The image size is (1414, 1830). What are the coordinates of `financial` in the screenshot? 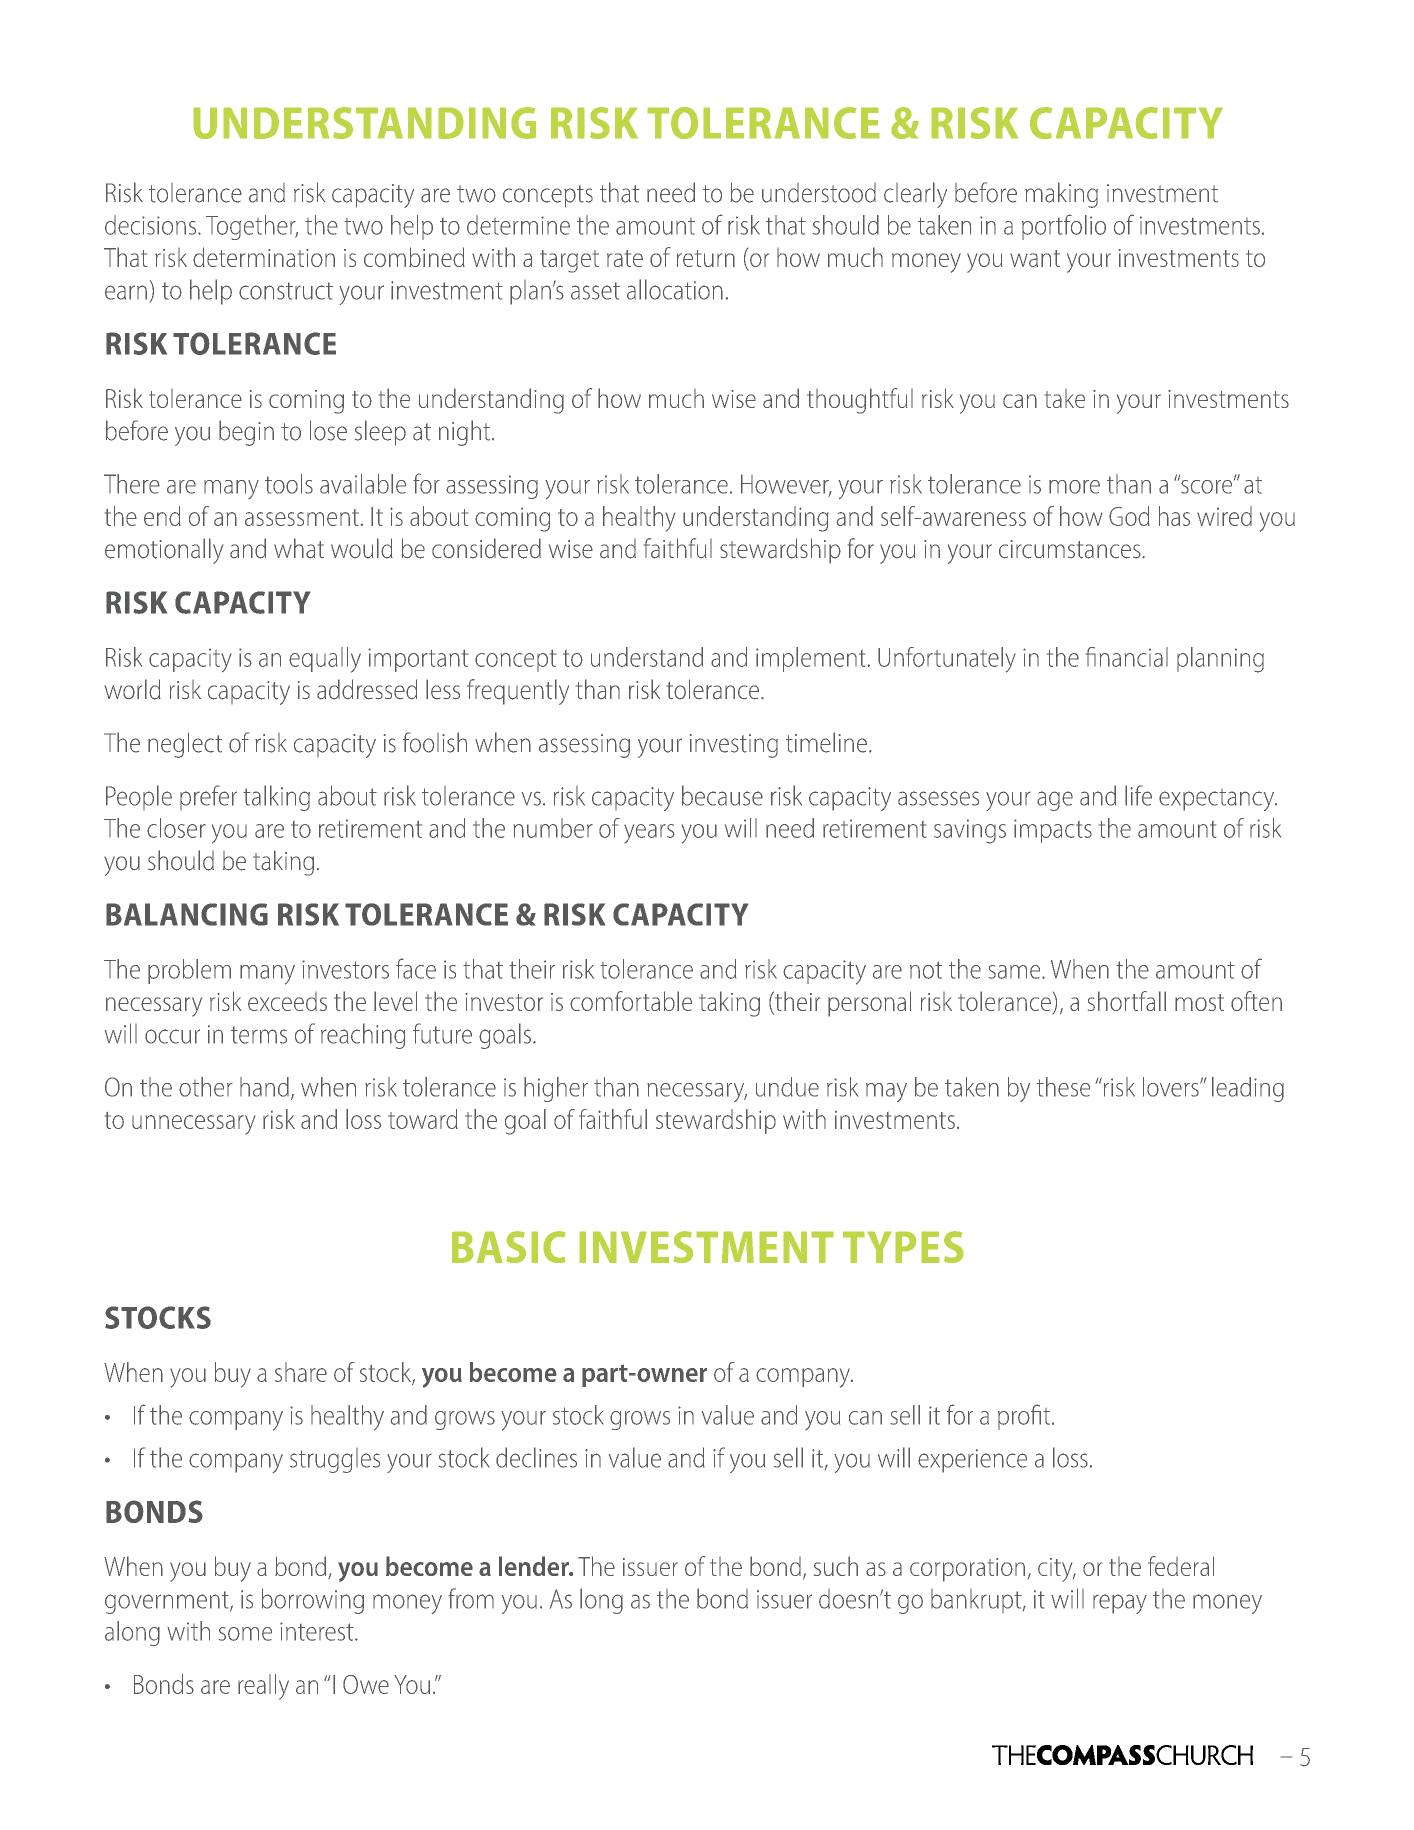 It's located at (1127, 657).
